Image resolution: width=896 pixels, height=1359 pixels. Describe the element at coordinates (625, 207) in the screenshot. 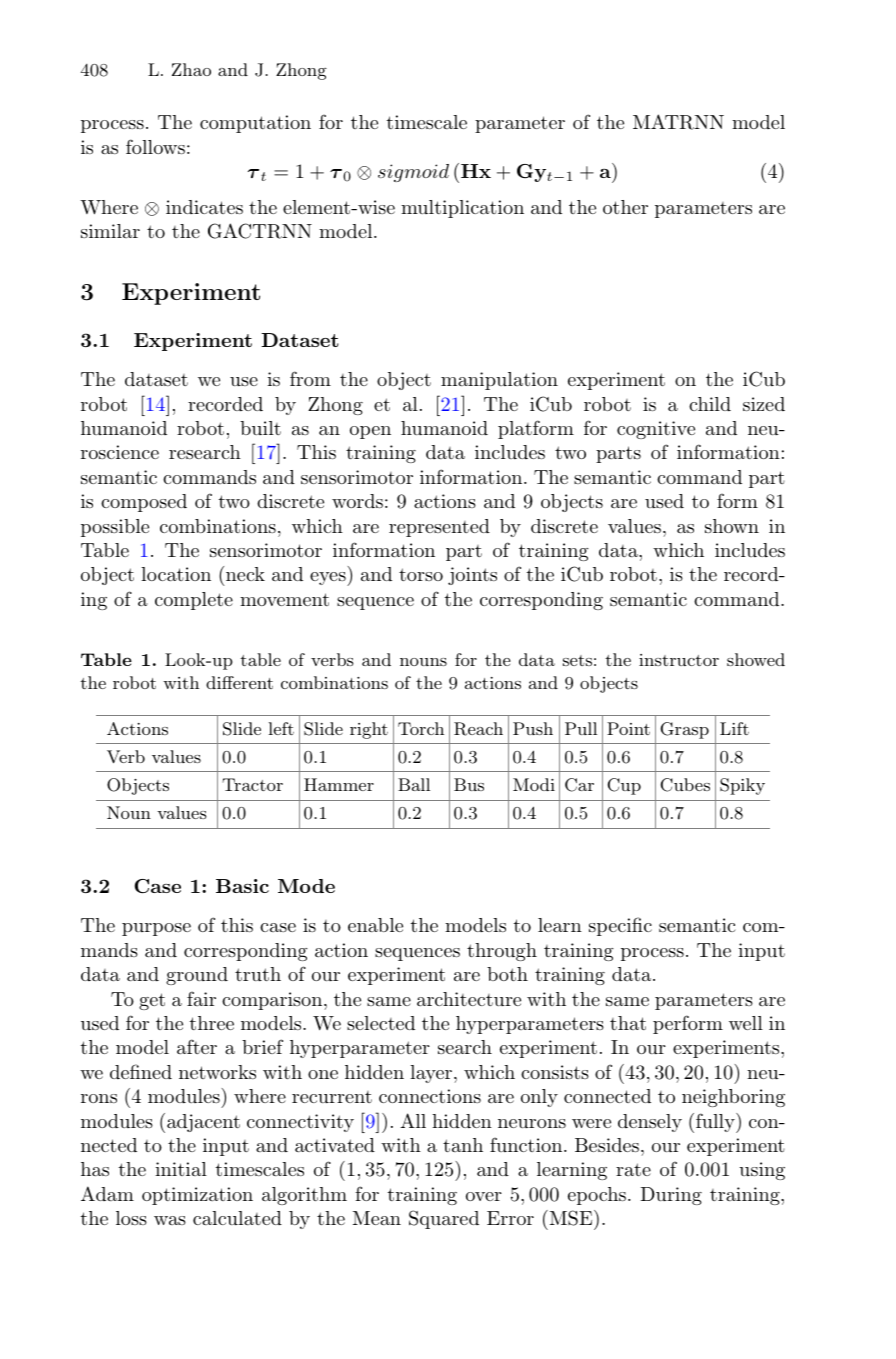

I see `other` at that location.
